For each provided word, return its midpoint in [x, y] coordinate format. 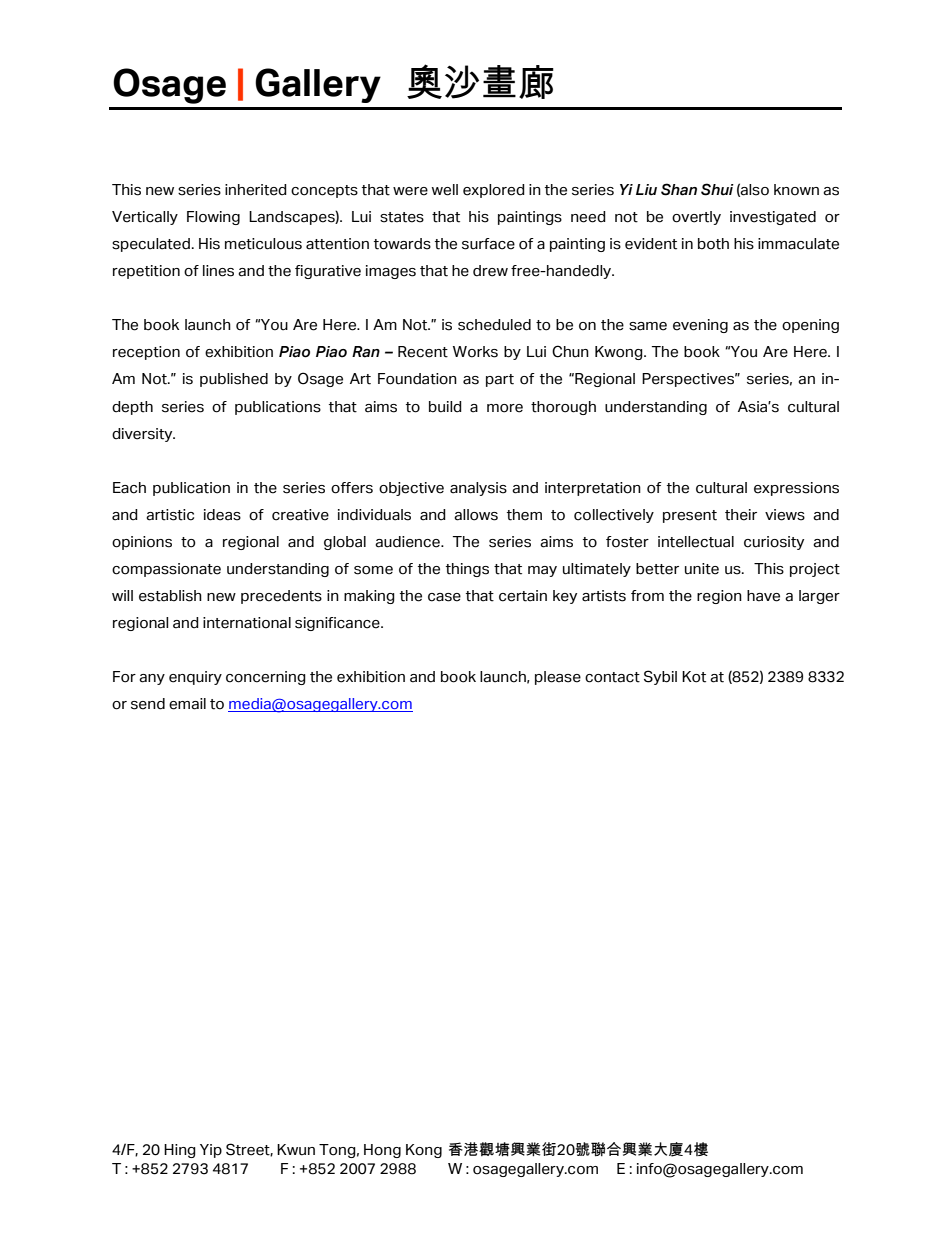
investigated [773, 218]
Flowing [213, 218]
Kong [424, 1151]
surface [488, 244]
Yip [211, 1151]
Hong [382, 1151]
